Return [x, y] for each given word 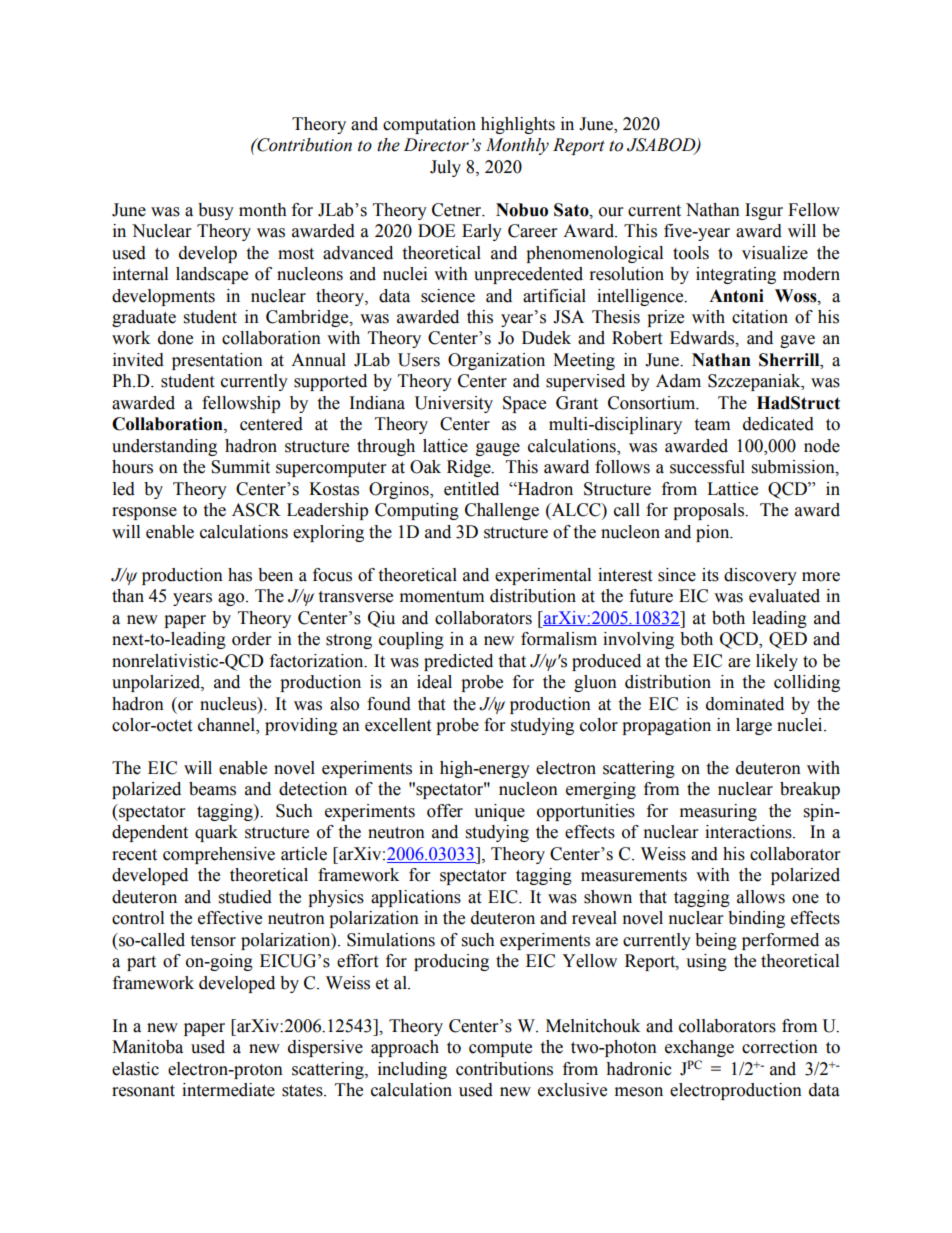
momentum [442, 597]
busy [216, 211]
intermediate [228, 1090]
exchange [699, 1048]
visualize [775, 253]
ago [232, 599]
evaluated [784, 596]
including [412, 1070]
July [445, 168]
